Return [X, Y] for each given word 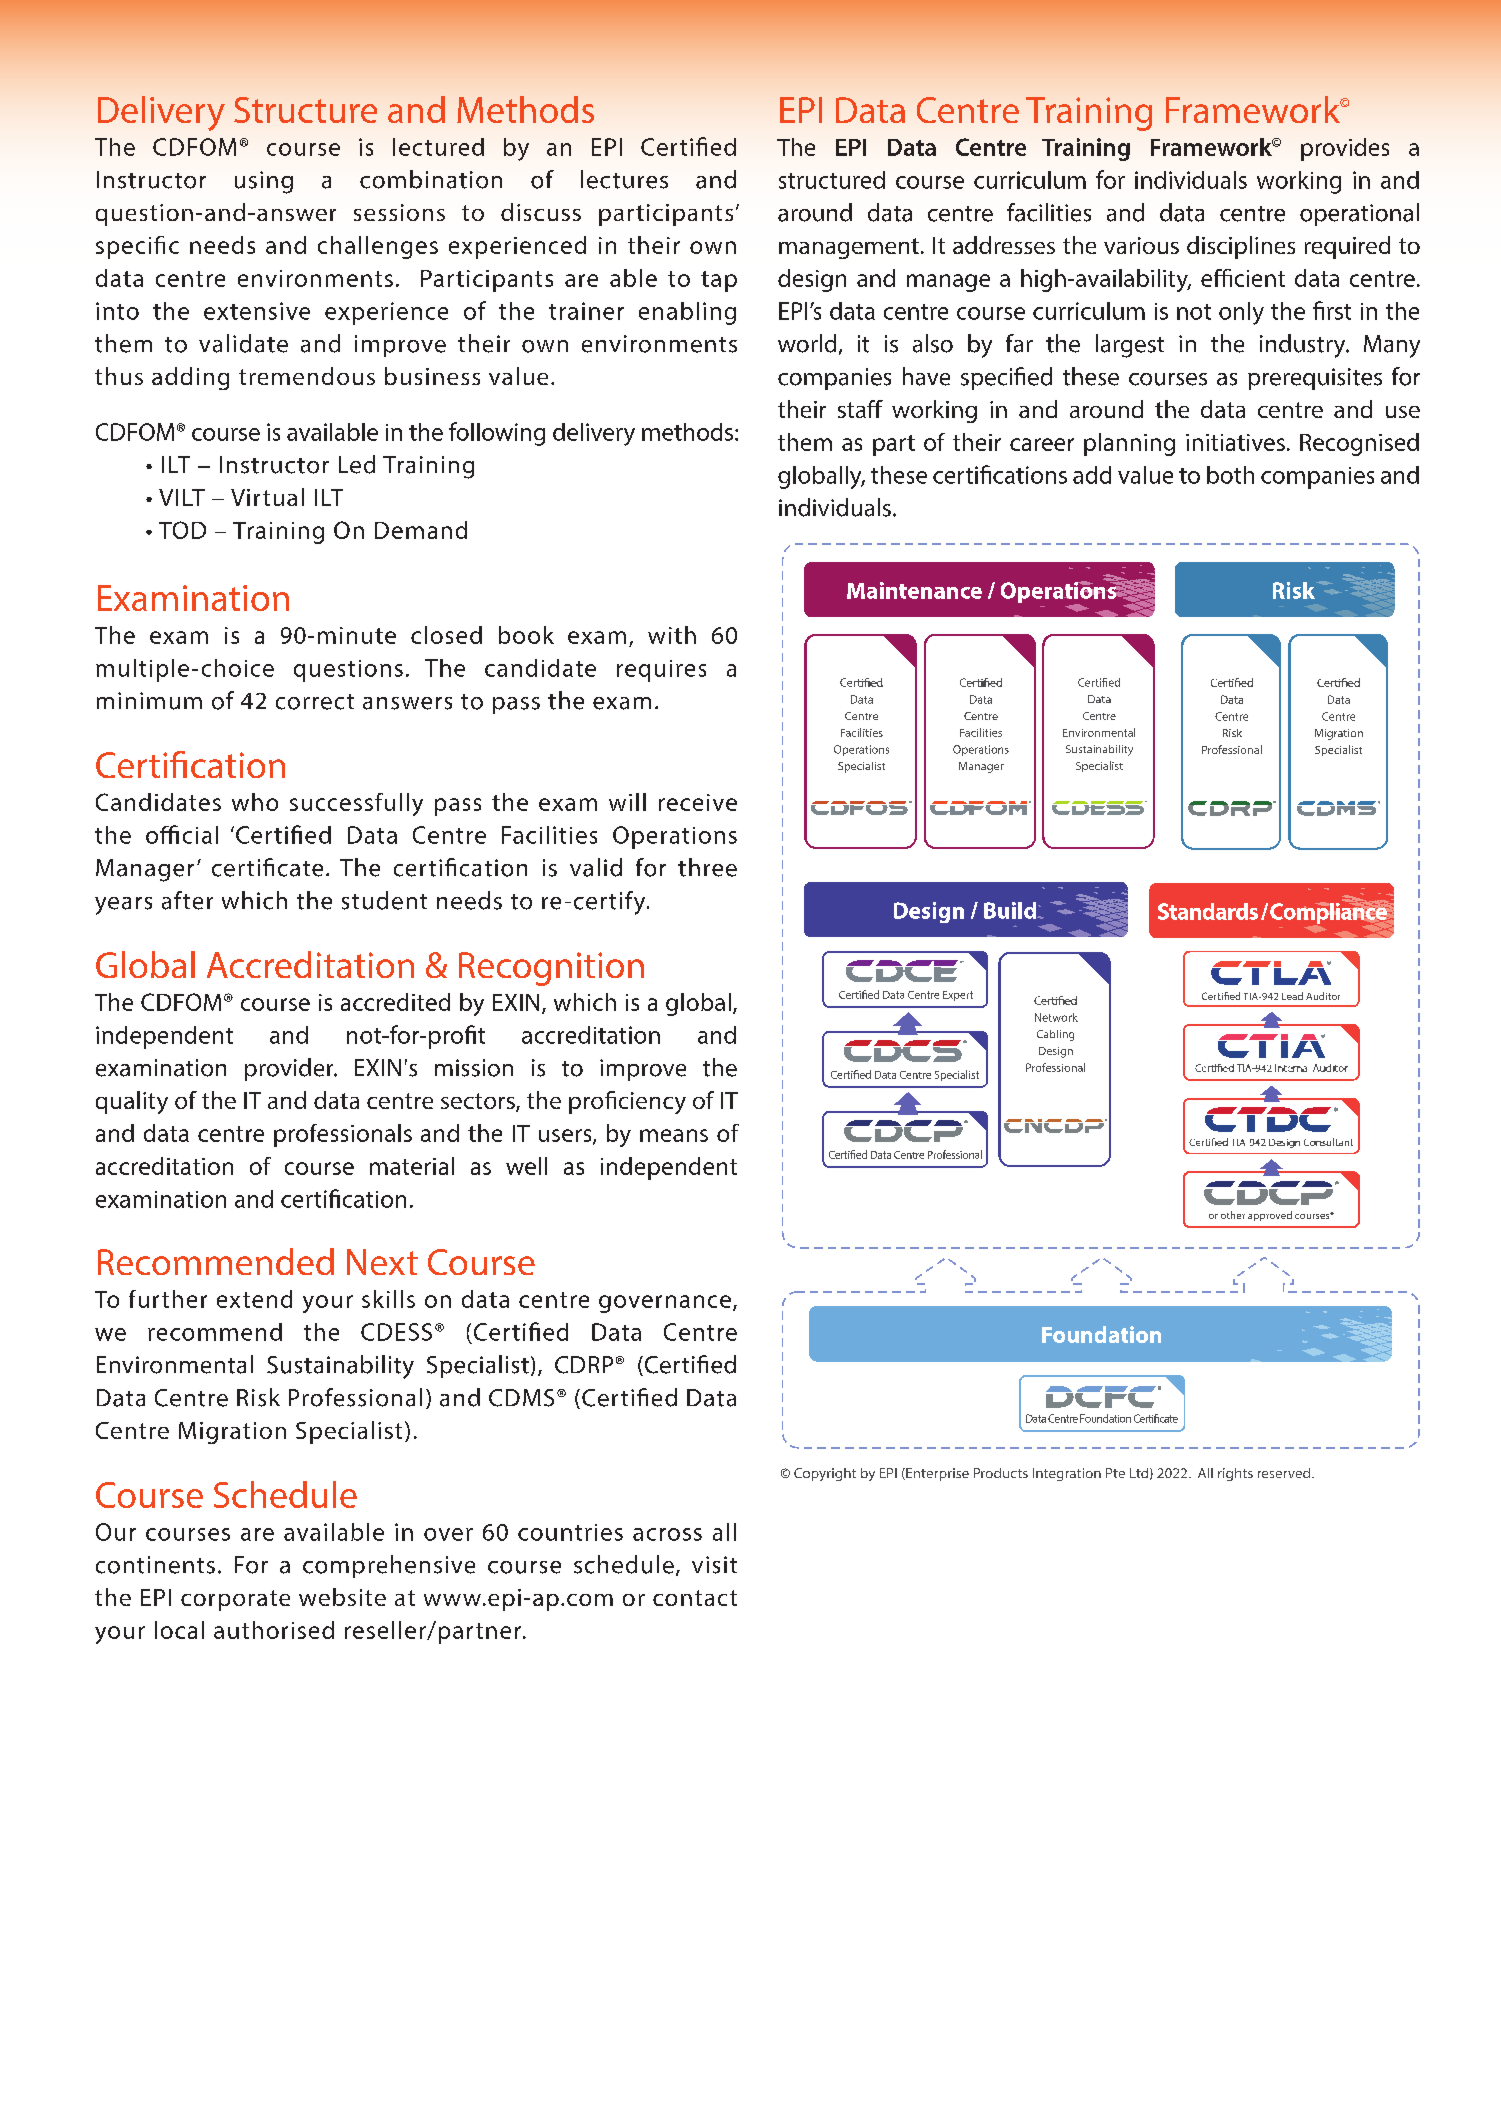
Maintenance [914, 590]
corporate [235, 1600]
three [707, 867]
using [264, 182]
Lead [1292, 996]
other [1233, 1215]
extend [254, 1299]
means [674, 1135]
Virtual [267, 497]
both [1230, 475]
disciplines [1241, 247]
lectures [624, 179]
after [187, 900]
